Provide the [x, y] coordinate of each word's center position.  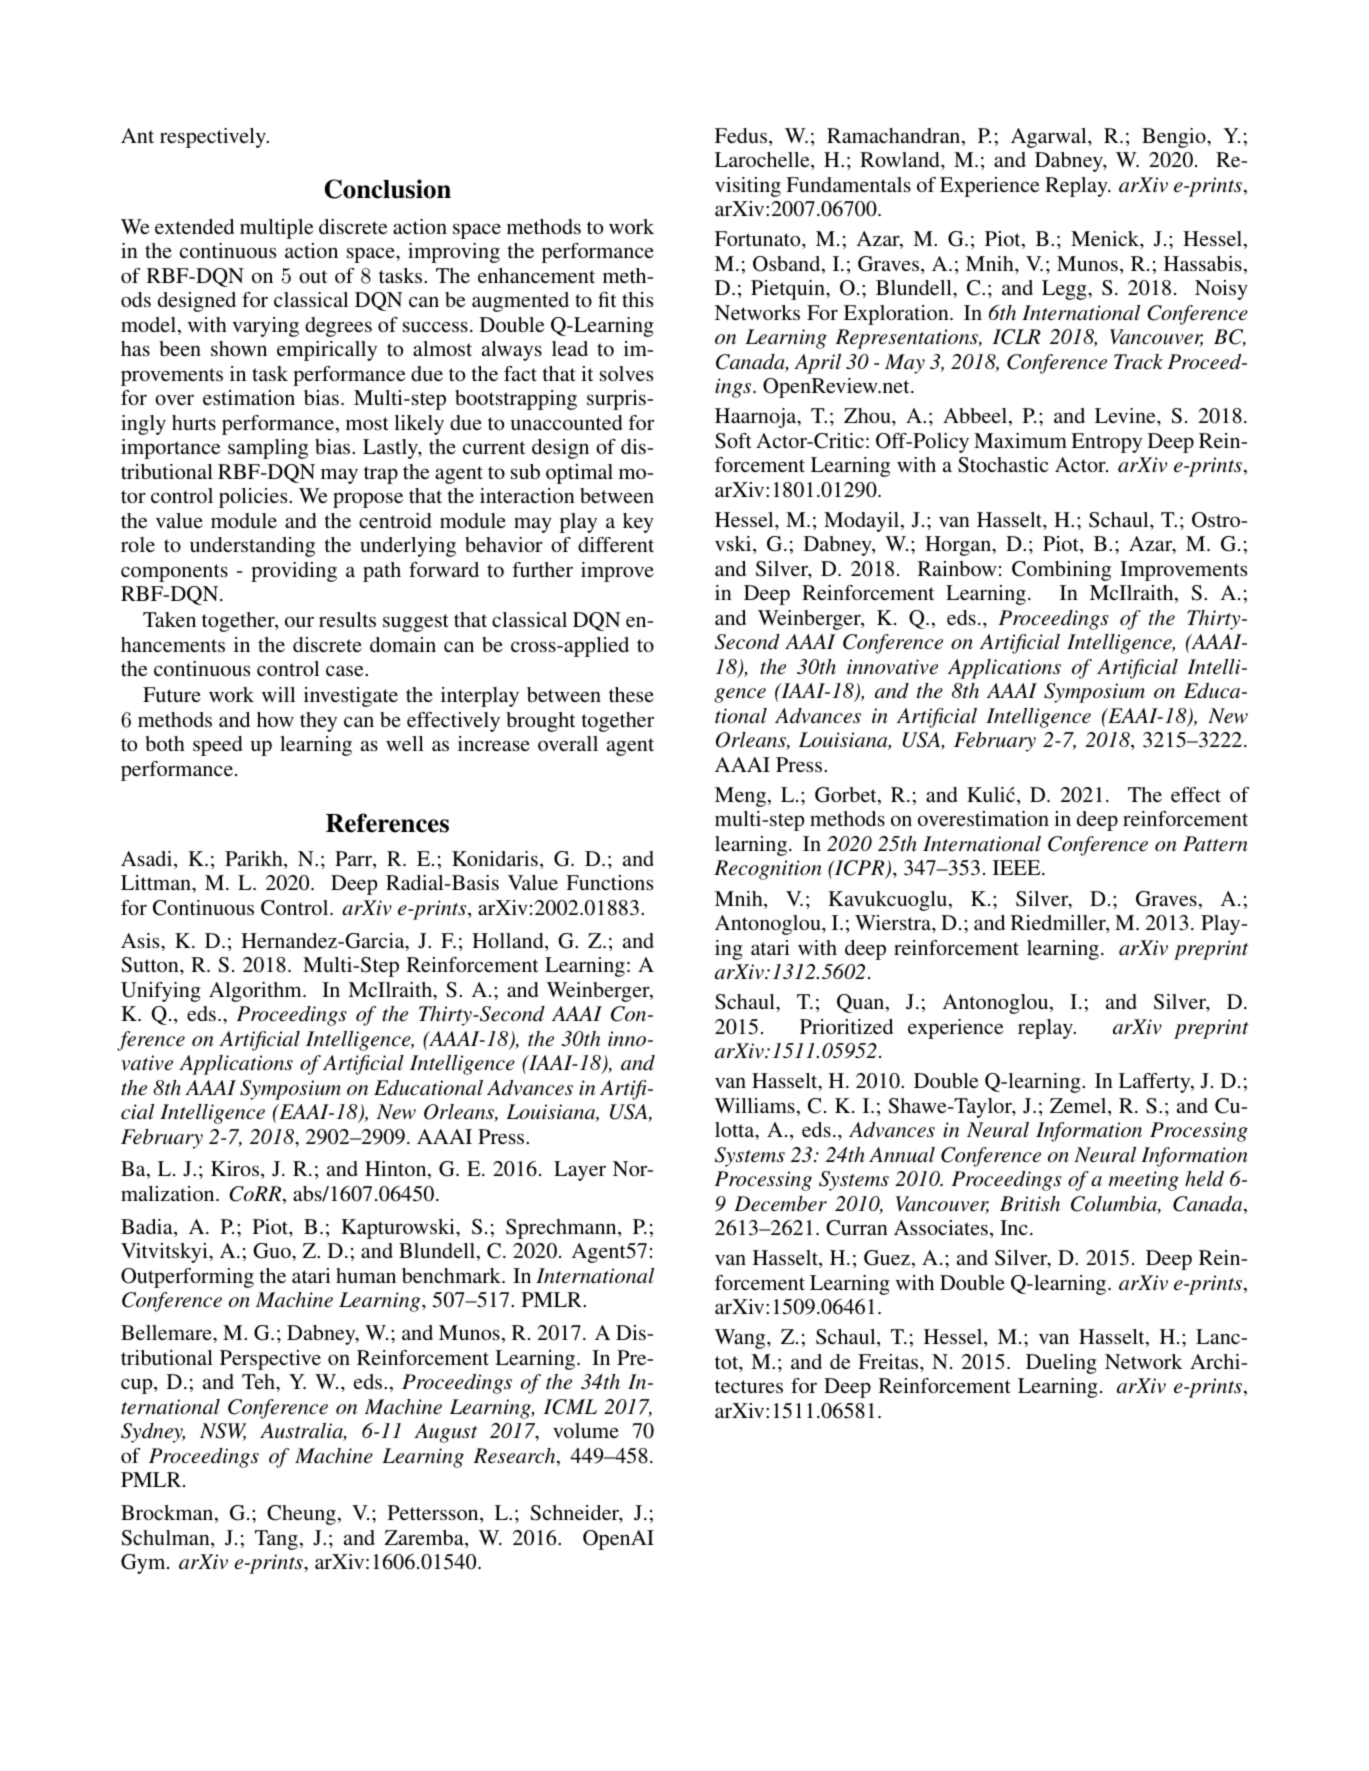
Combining [1061, 571]
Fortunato [759, 238]
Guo [273, 1251]
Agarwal [1050, 138]
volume [586, 1430]
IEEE [1018, 867]
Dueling [1061, 1364]
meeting [1144, 1181]
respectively [214, 138]
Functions [609, 882]
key [638, 523]
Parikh [255, 860]
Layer [580, 1171]
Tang [276, 1540]
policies [254, 498]
